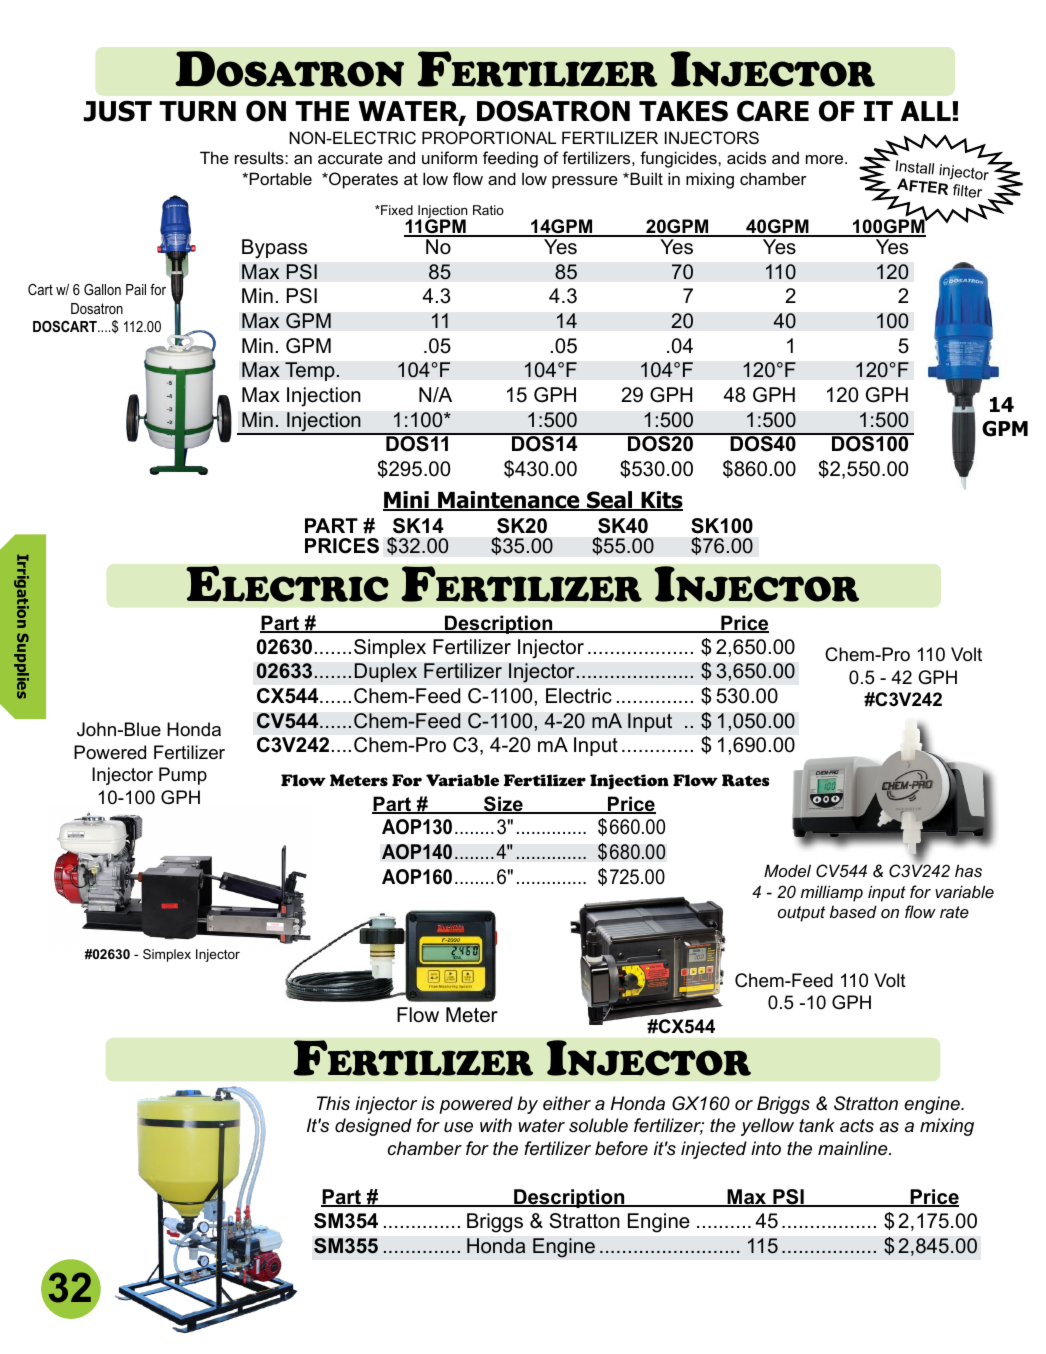  Describe the element at coordinates (183, 776) in the screenshot. I see `Pump` at that location.
